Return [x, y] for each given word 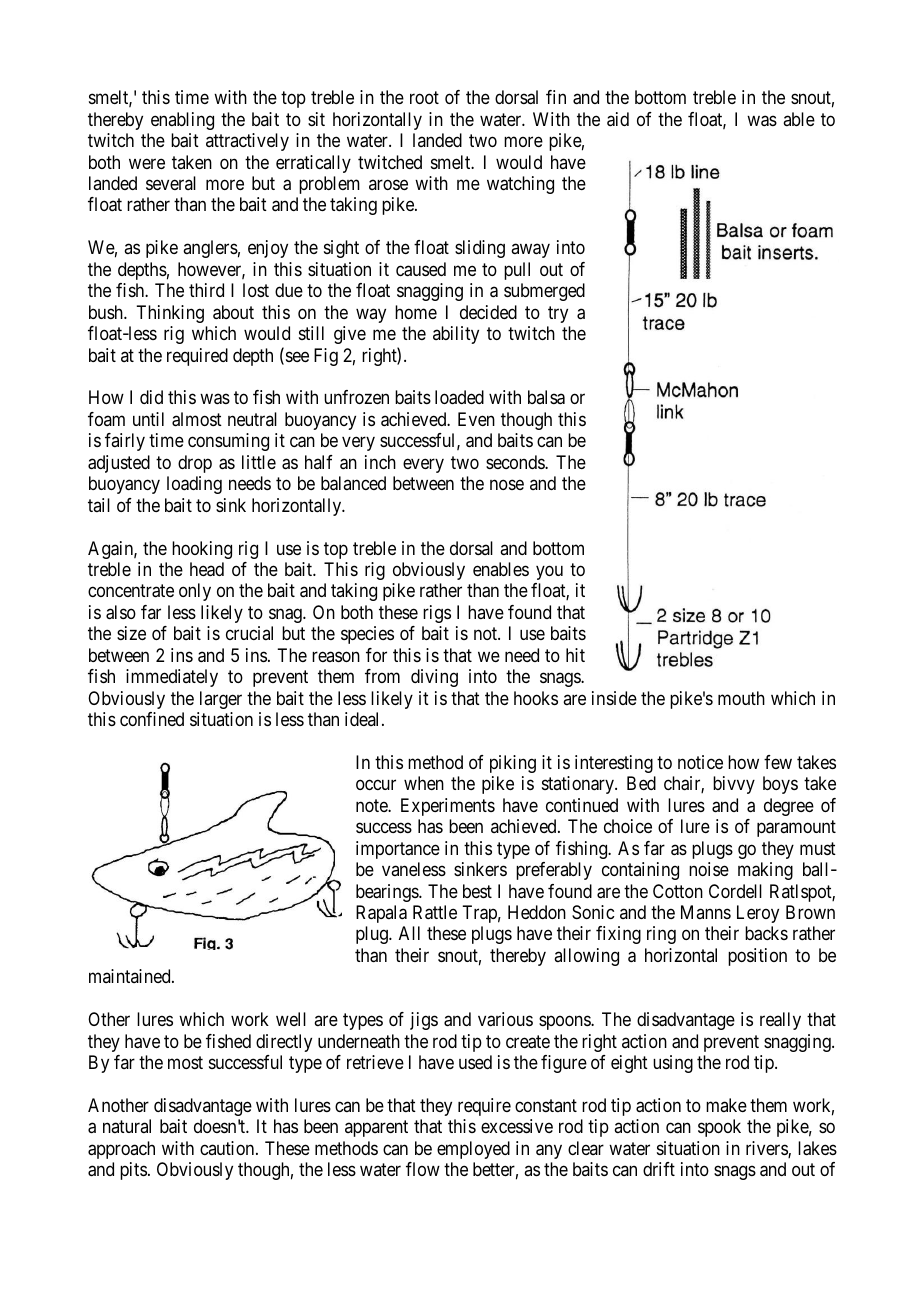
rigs [437, 614]
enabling [182, 121]
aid [618, 119]
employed [473, 1150]
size [131, 633]
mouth [741, 698]
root [424, 97]
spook [719, 1128]
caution [228, 1148]
